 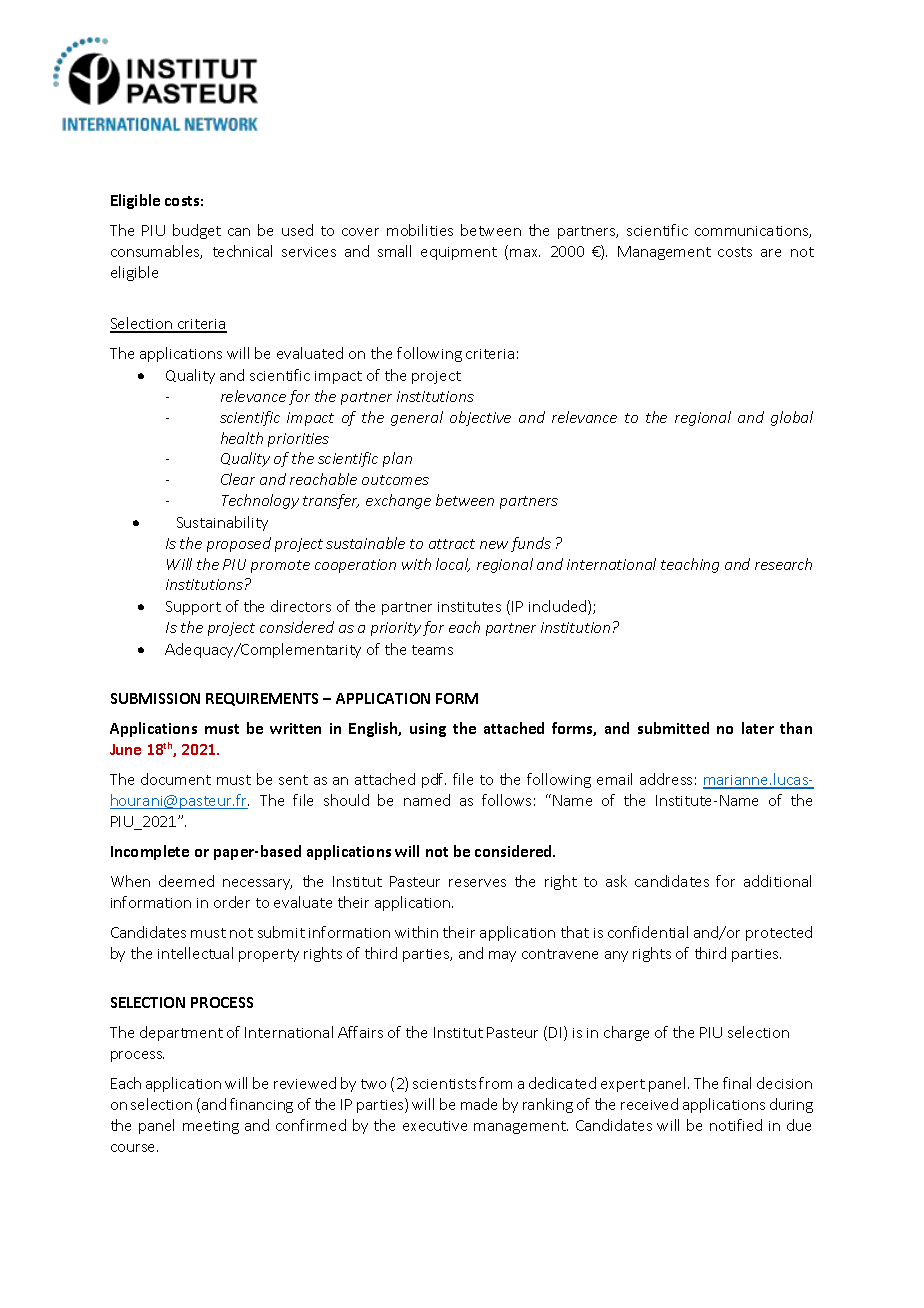 What do you see at coordinates (238, 479) in the screenshot?
I see `Clear` at bounding box center [238, 479].
